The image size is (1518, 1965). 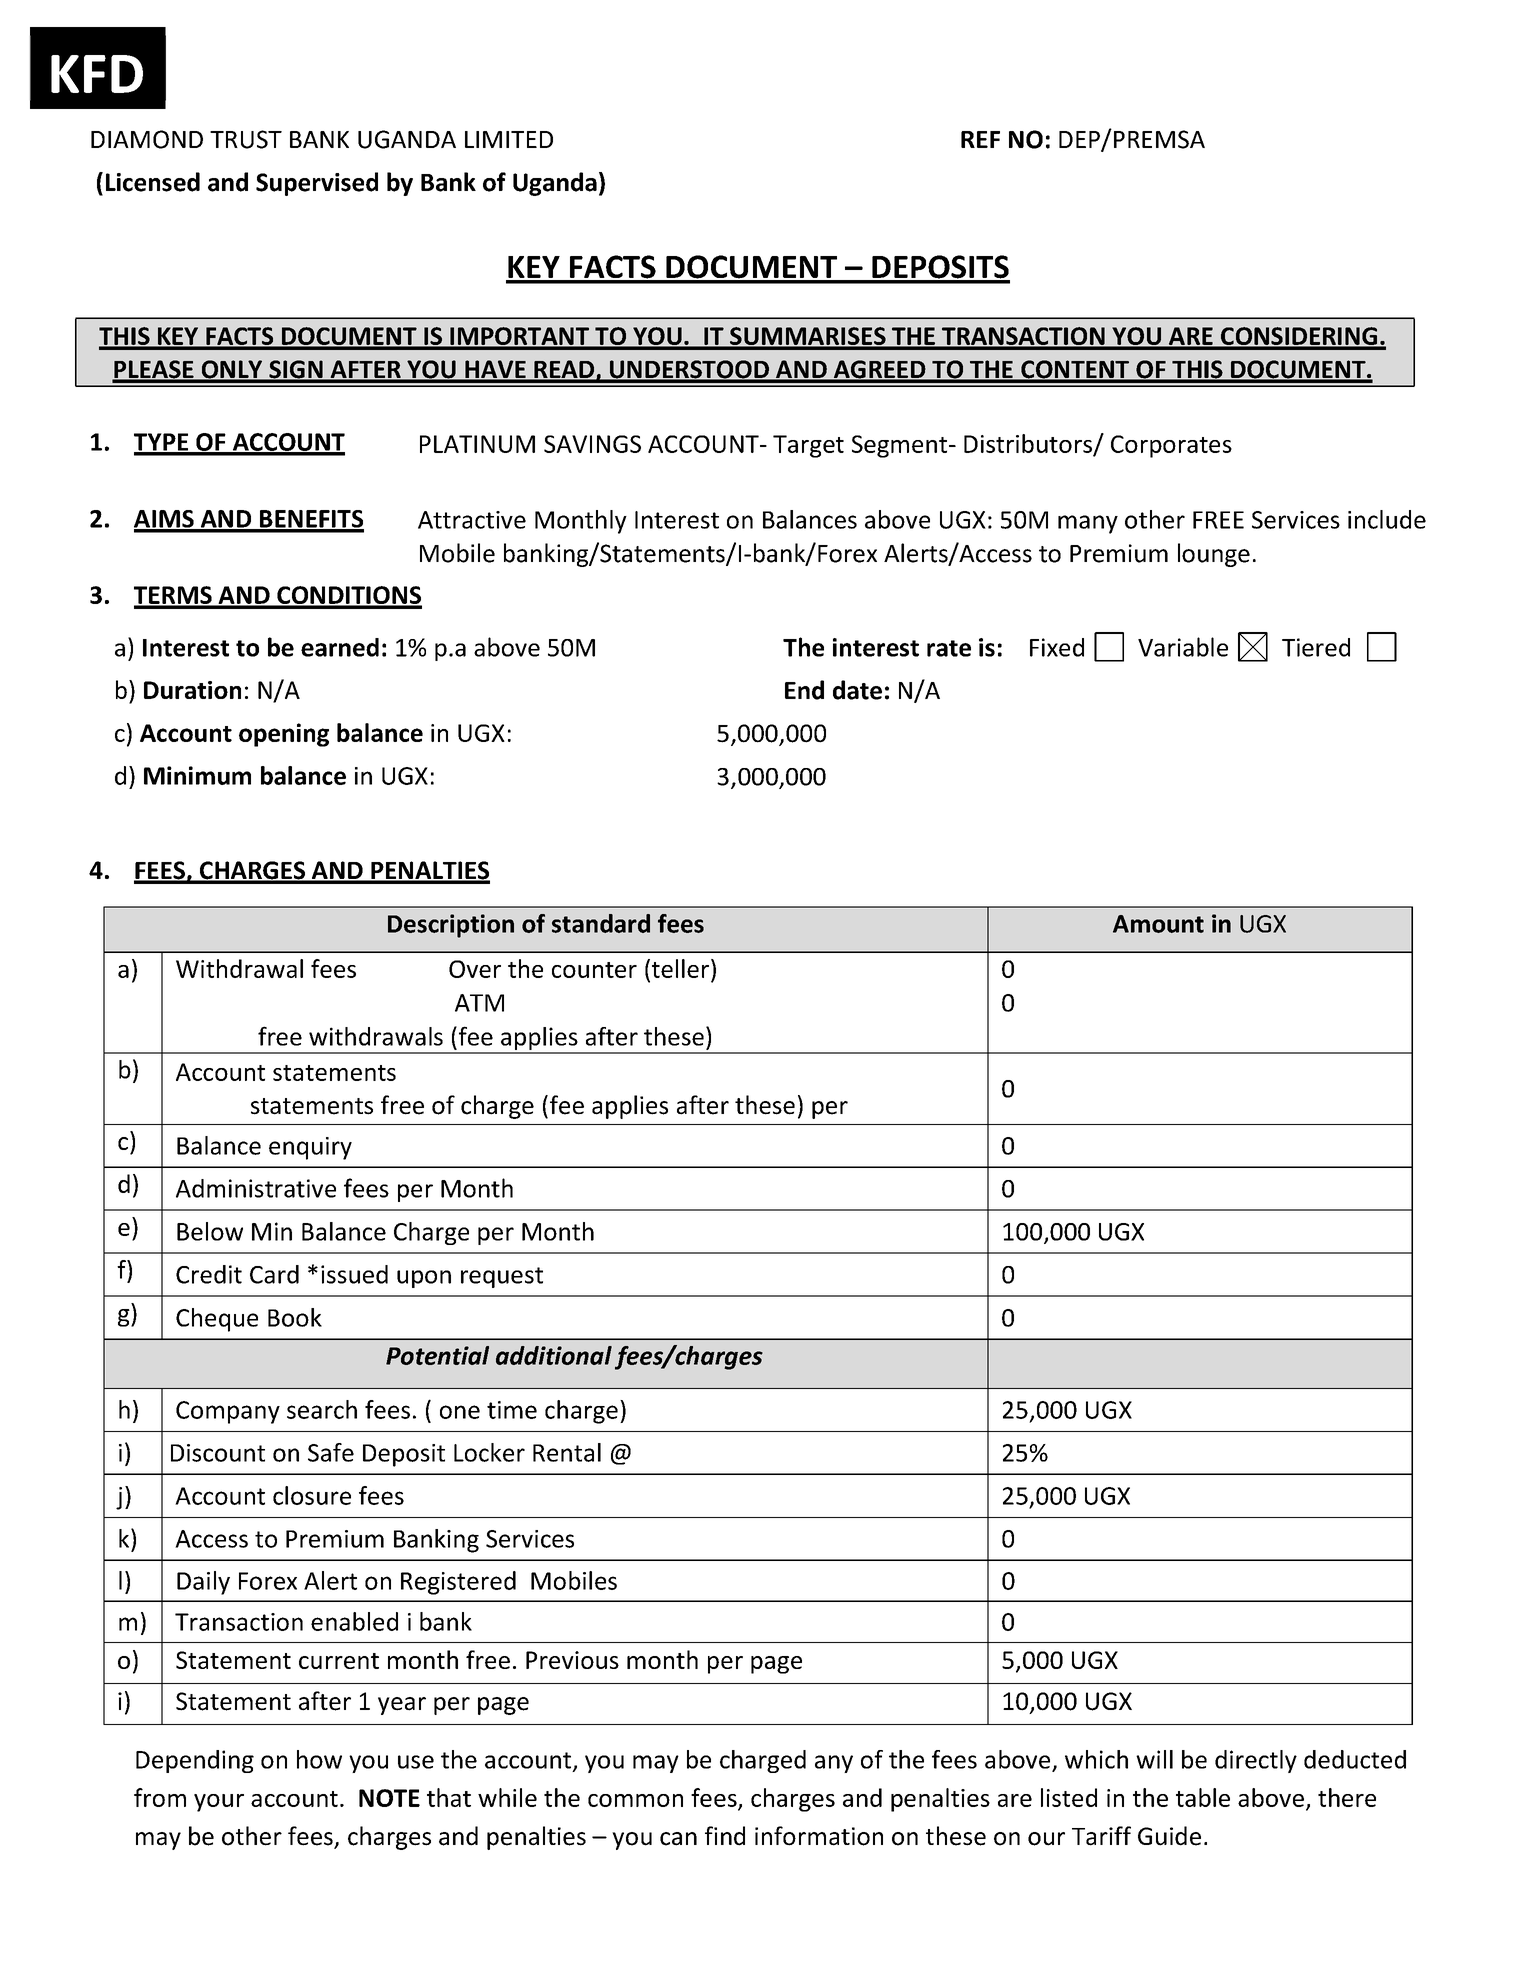 What do you see at coordinates (317, 184) in the image?
I see `Supervised` at bounding box center [317, 184].
